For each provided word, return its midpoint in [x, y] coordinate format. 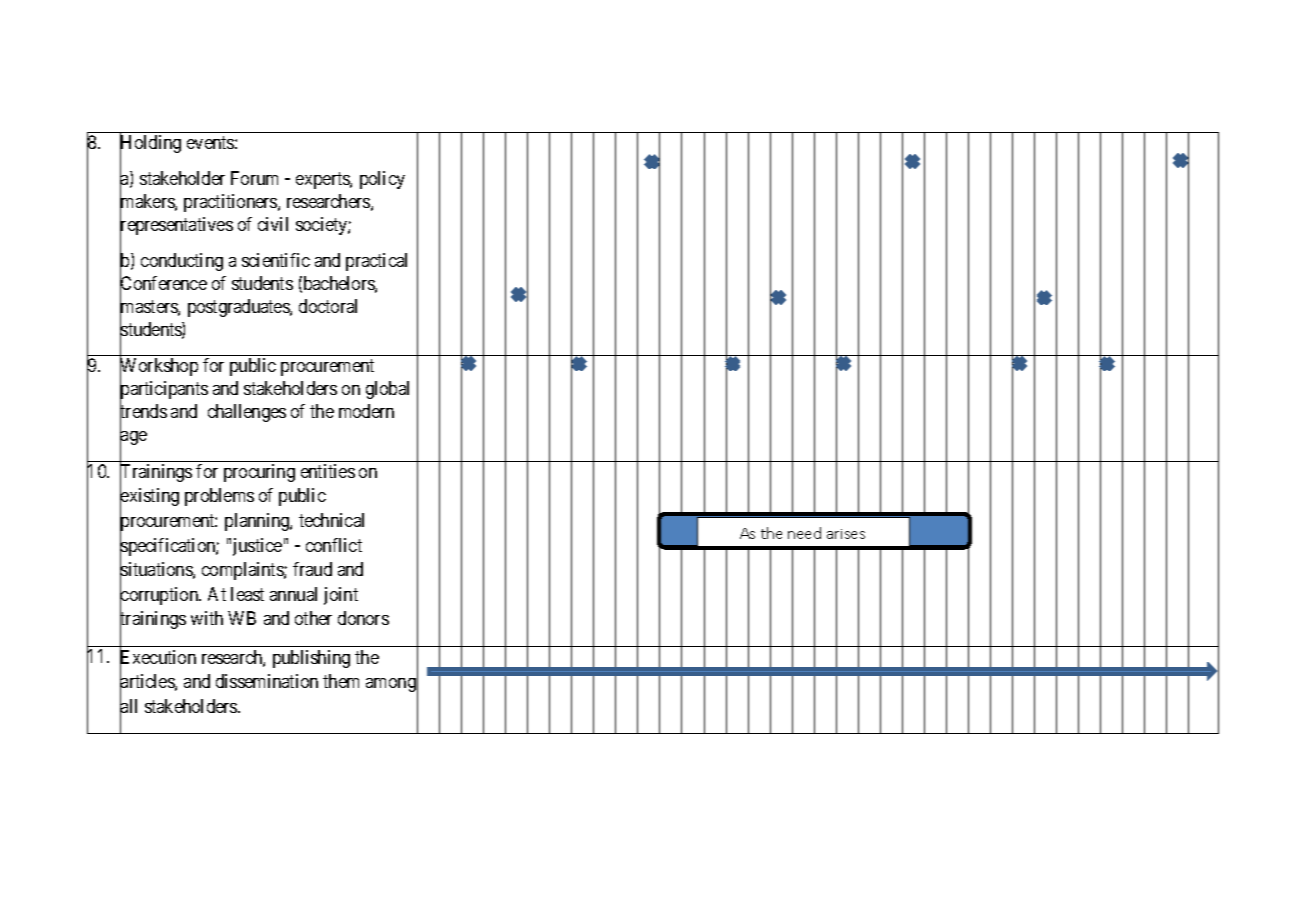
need [804, 533]
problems [219, 497]
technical [331, 520]
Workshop [159, 368]
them [341, 681]
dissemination [267, 681]
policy [382, 180]
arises [846, 534]
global [387, 390]
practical [376, 262]
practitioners [231, 203]
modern [366, 411]
